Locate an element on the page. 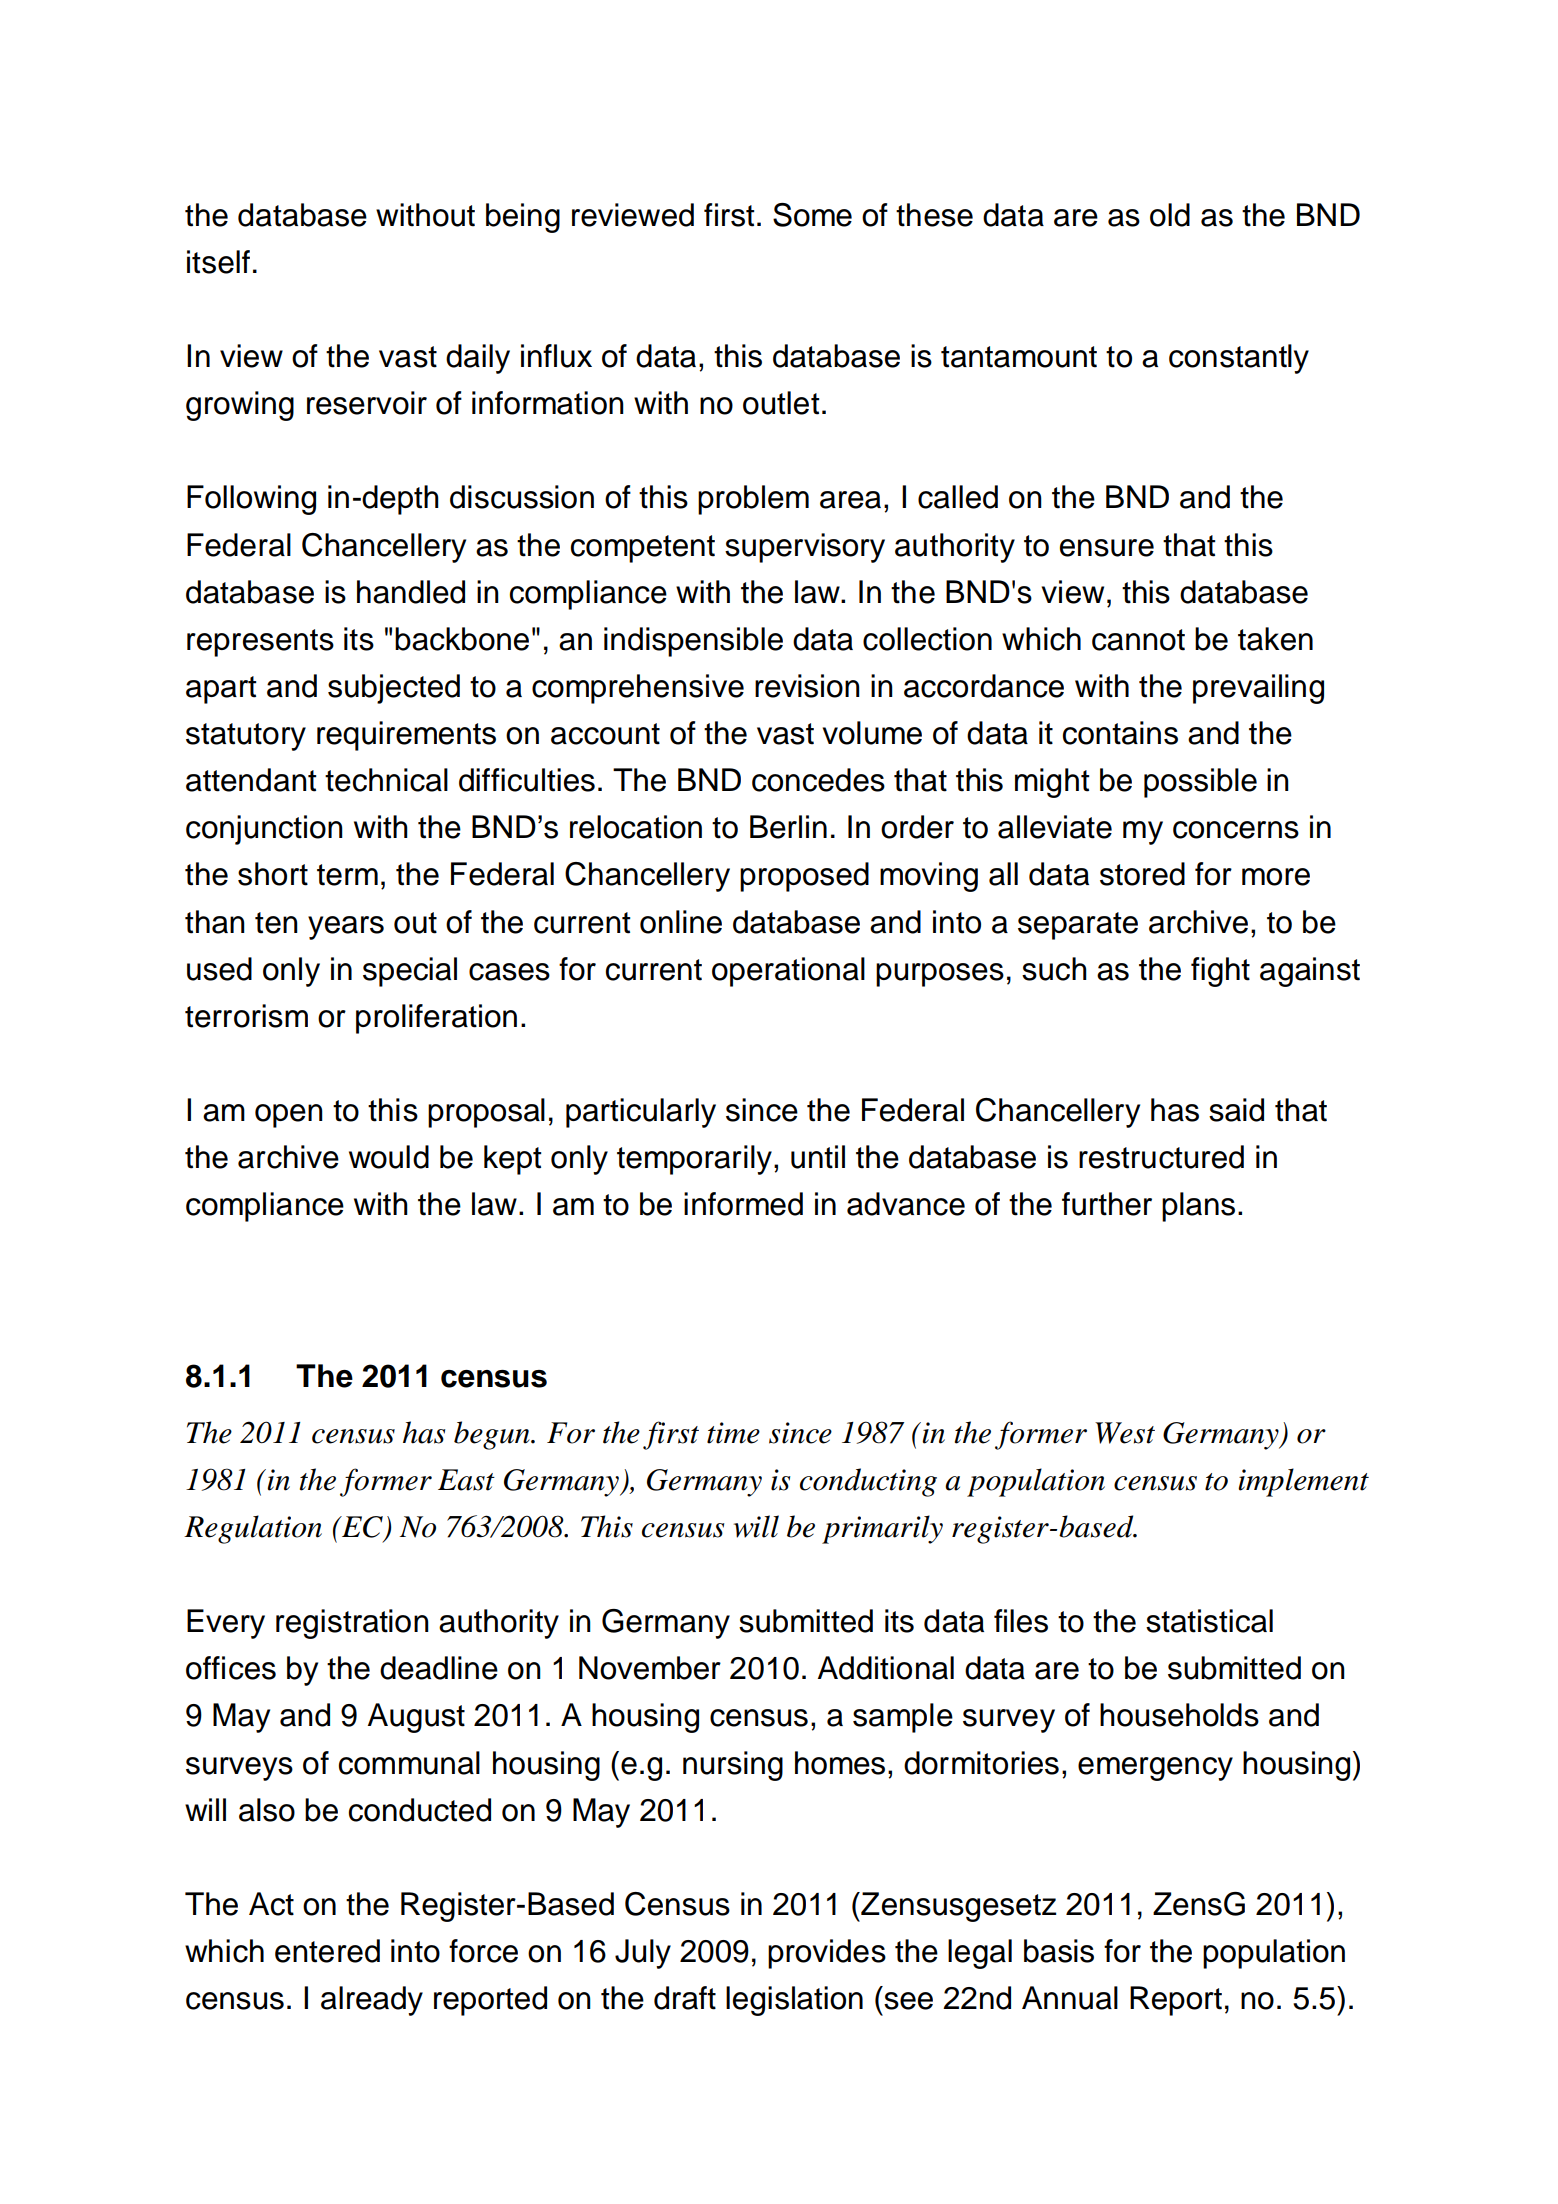 The width and height of the page is (1558, 2204). constantly is located at coordinates (1239, 359).
